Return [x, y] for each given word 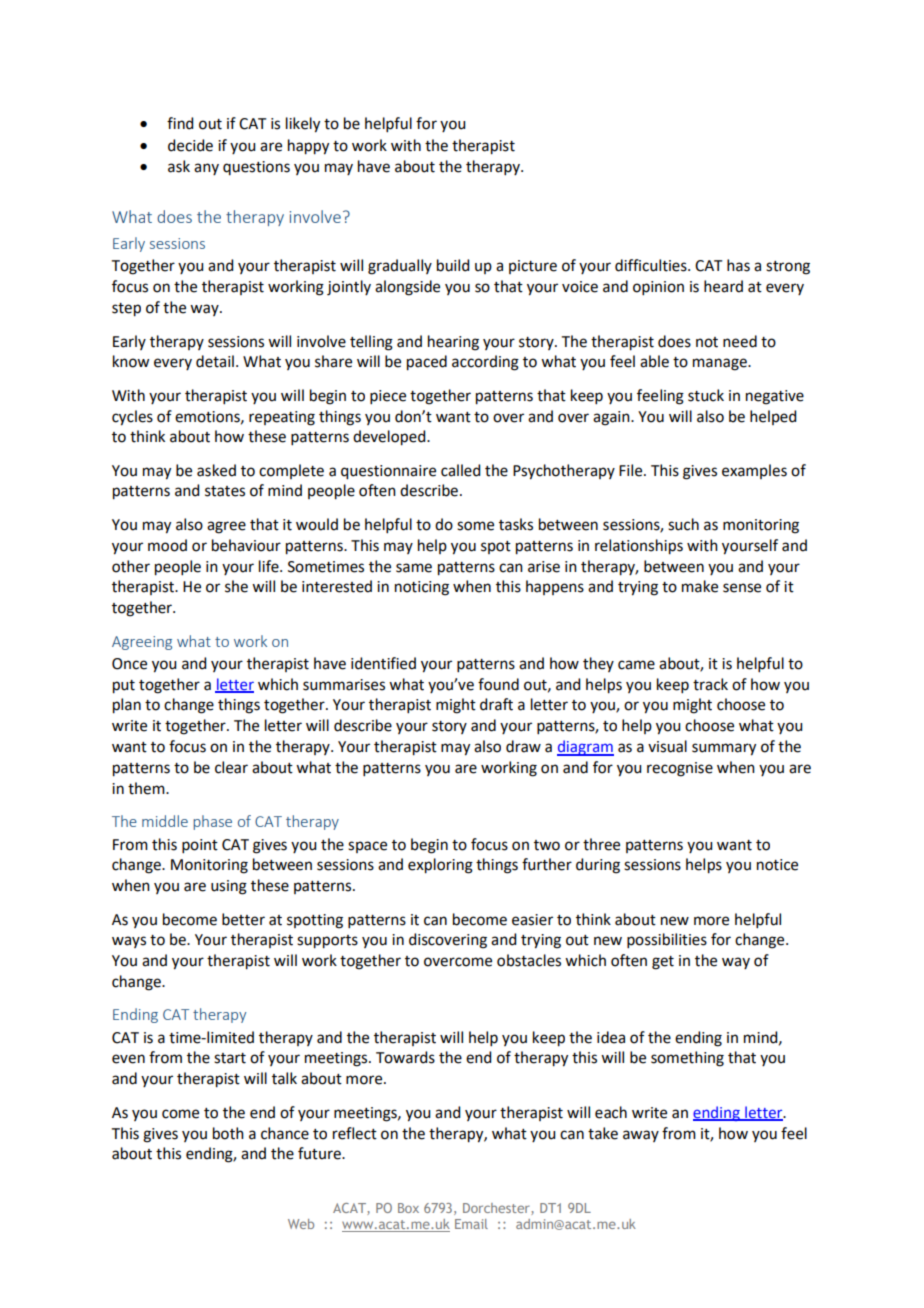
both [228, 1133]
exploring [440, 866]
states [225, 491]
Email [471, 1224]
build [453, 265]
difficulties [652, 265]
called [460, 470]
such [683, 524]
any [206, 169]
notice [777, 865]
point [200, 846]
